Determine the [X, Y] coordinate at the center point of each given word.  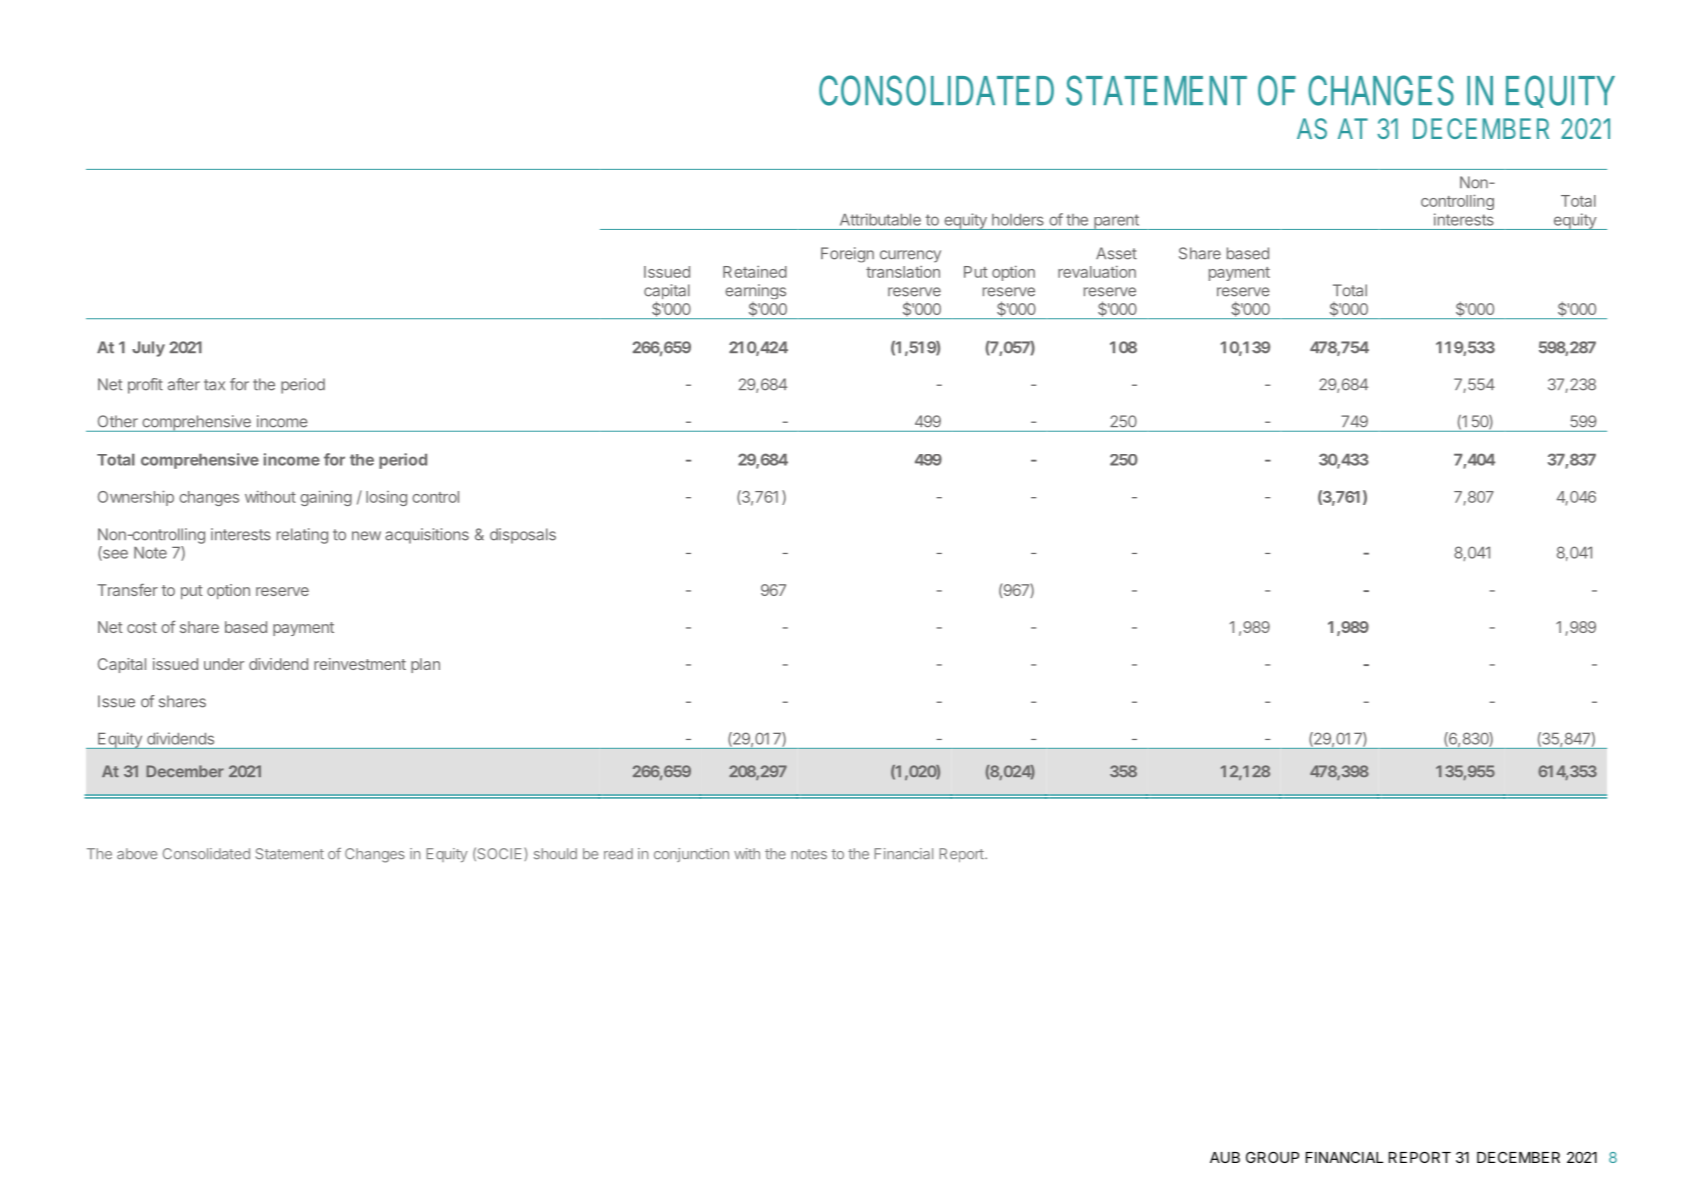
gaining [326, 498]
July [148, 349]
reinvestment [360, 664]
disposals [523, 536]
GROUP [1272, 1157]
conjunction [691, 855]
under [224, 664]
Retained [755, 272]
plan [425, 665]
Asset [1116, 253]
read [618, 854]
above [137, 853]
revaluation [1097, 271]
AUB [1225, 1157]
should [555, 854]
